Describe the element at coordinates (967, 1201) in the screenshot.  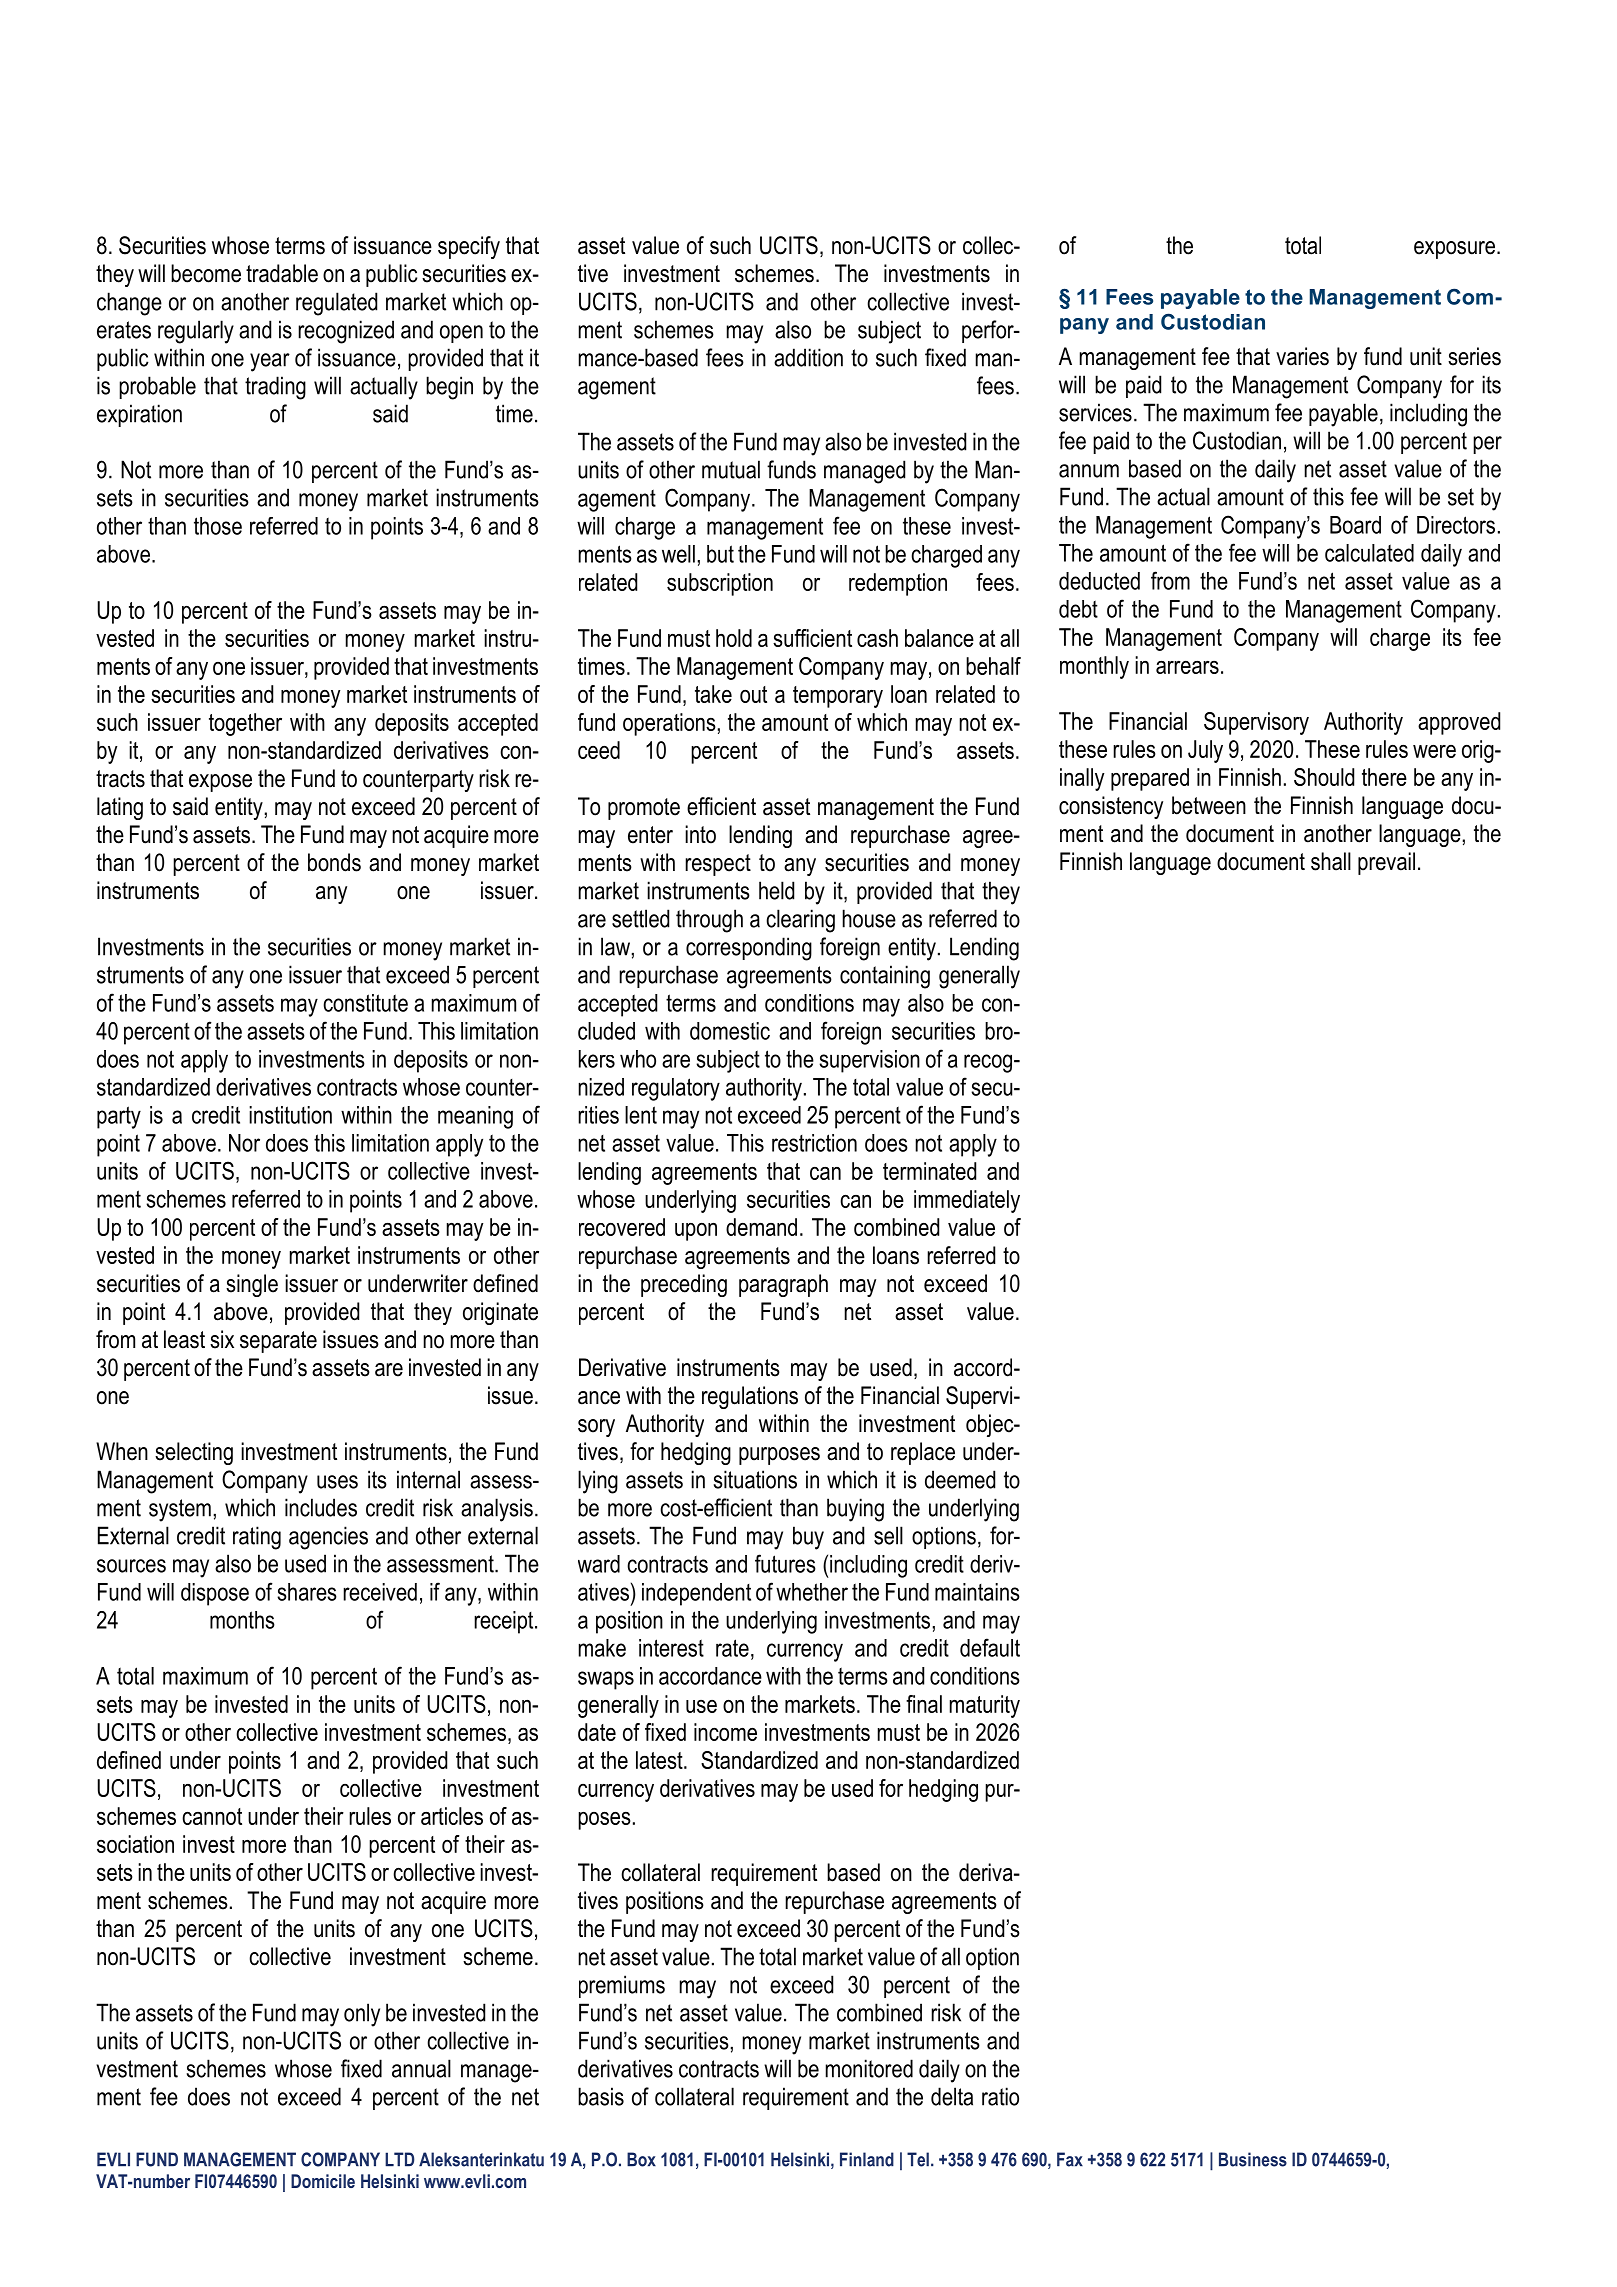
I see `immediately` at that location.
